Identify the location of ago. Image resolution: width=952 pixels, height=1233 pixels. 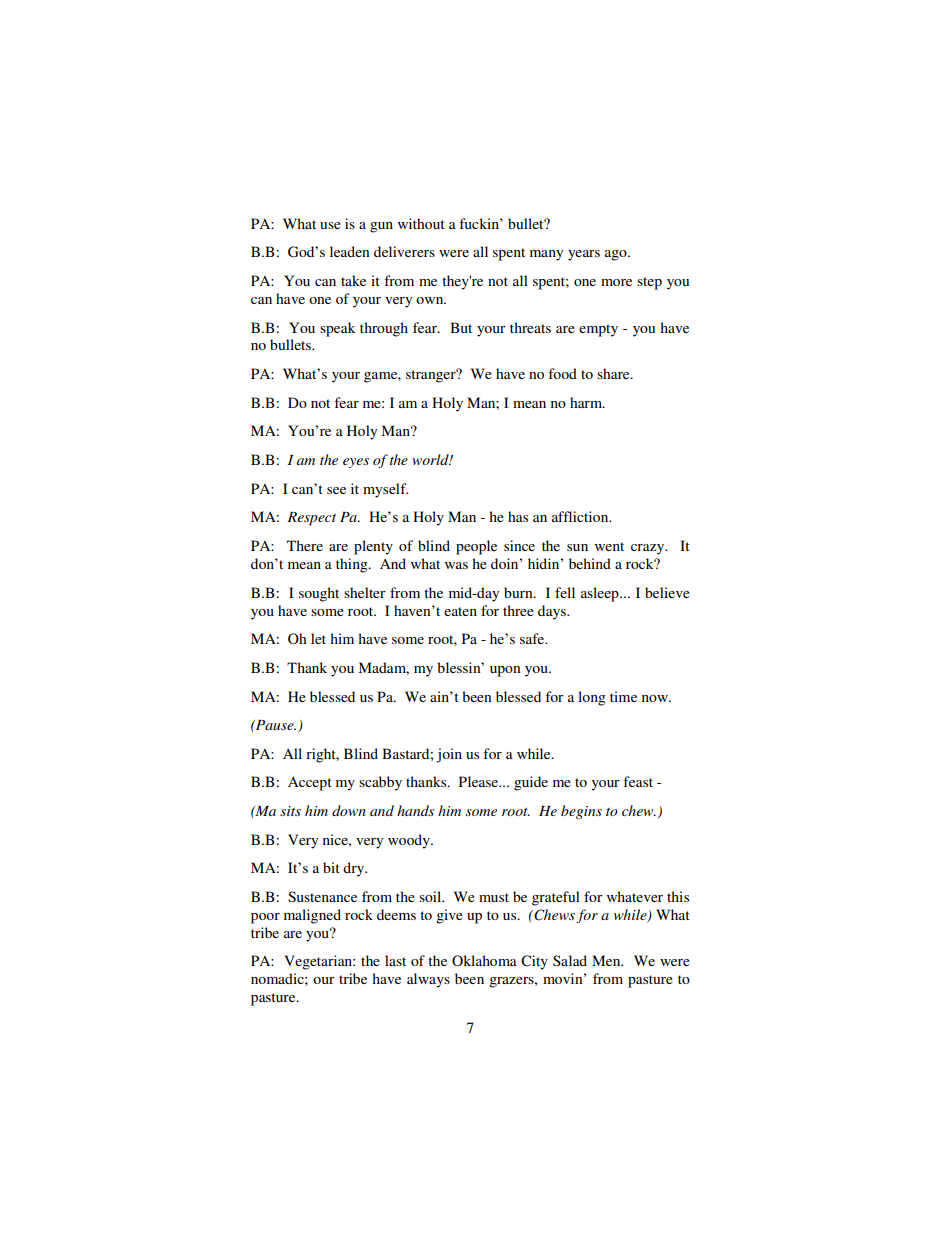
(617, 255).
